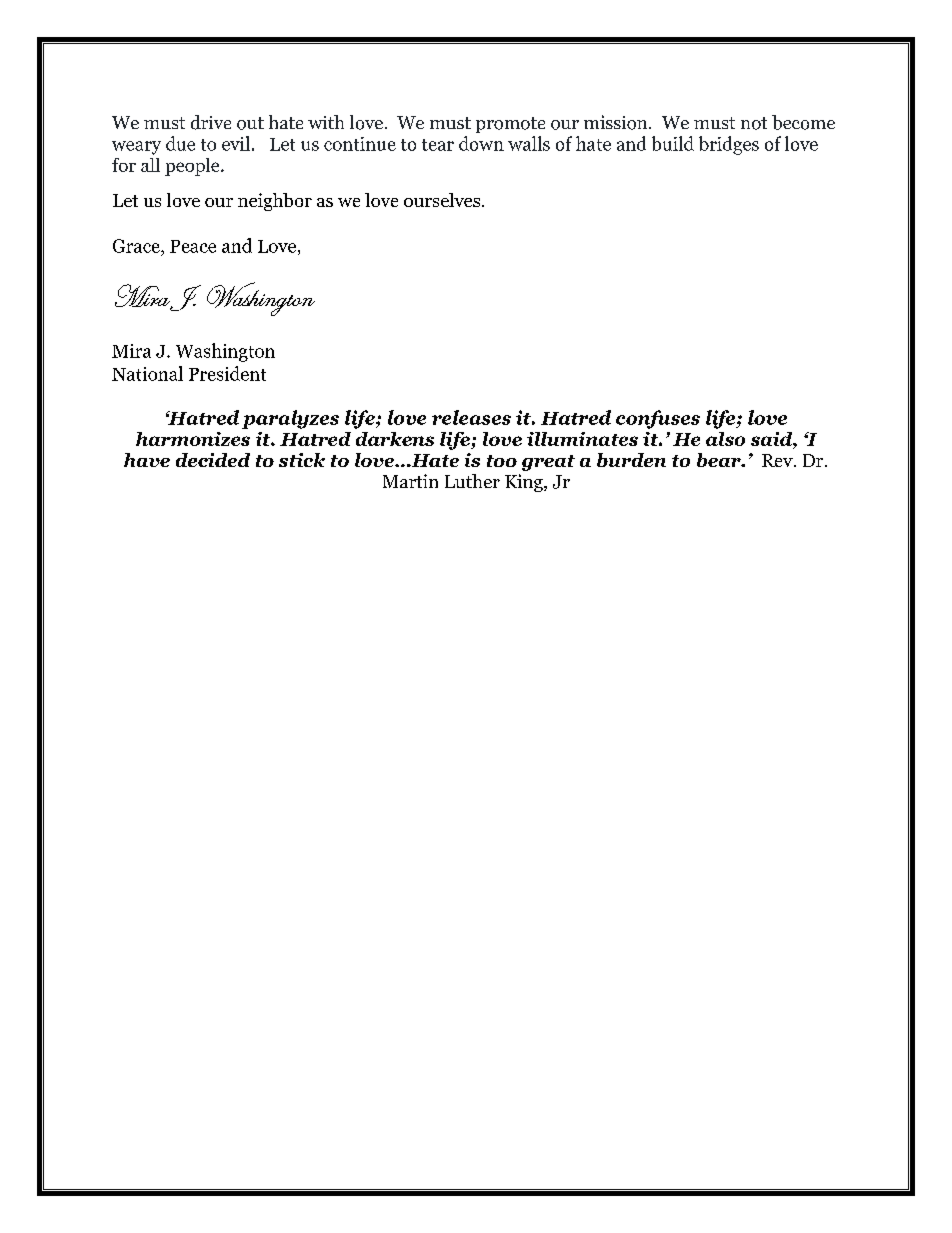 Image resolution: width=952 pixels, height=1233 pixels. What do you see at coordinates (193, 246) in the page?
I see `Peace` at bounding box center [193, 246].
